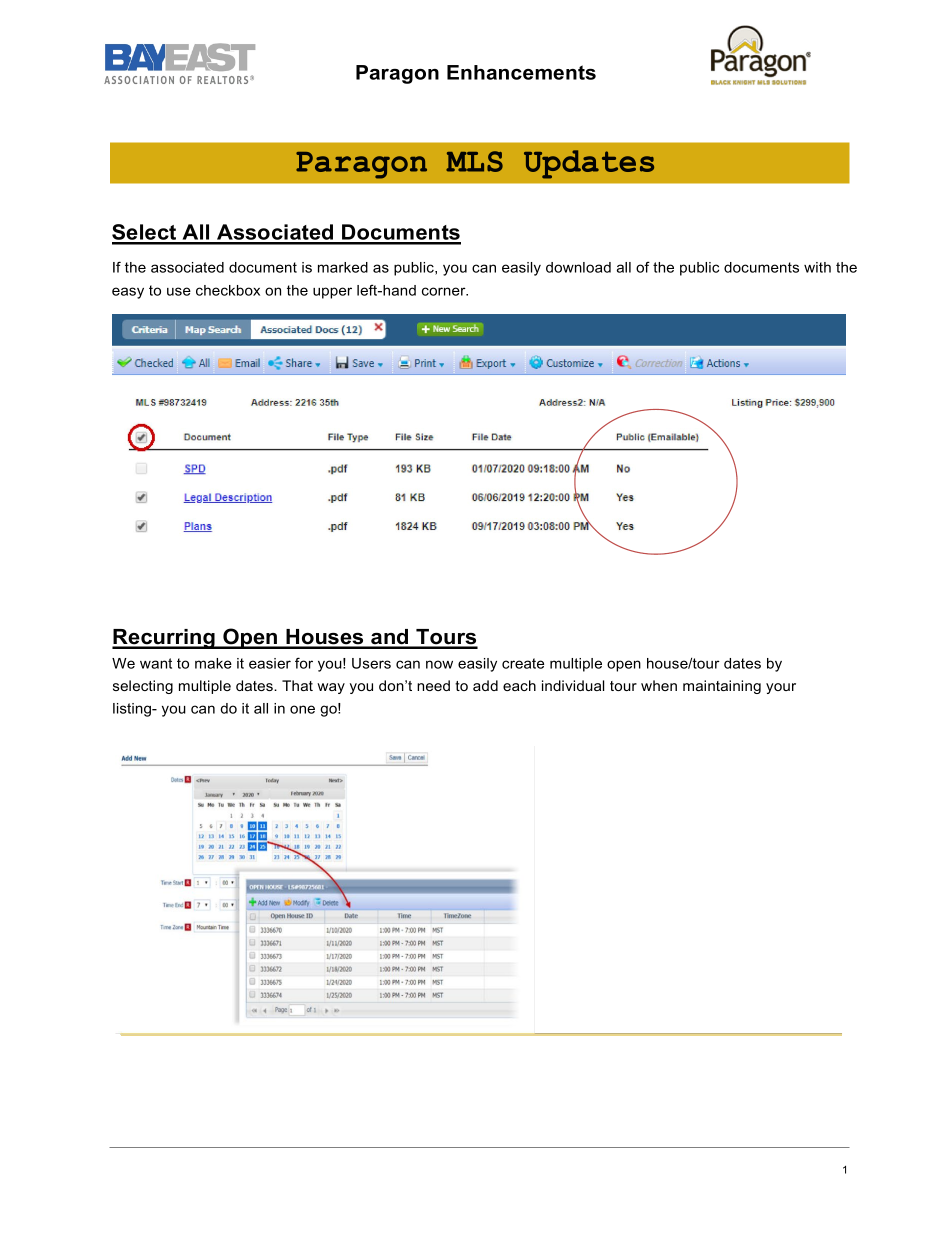  Describe the element at coordinates (485, 685) in the image. I see `add` at that location.
